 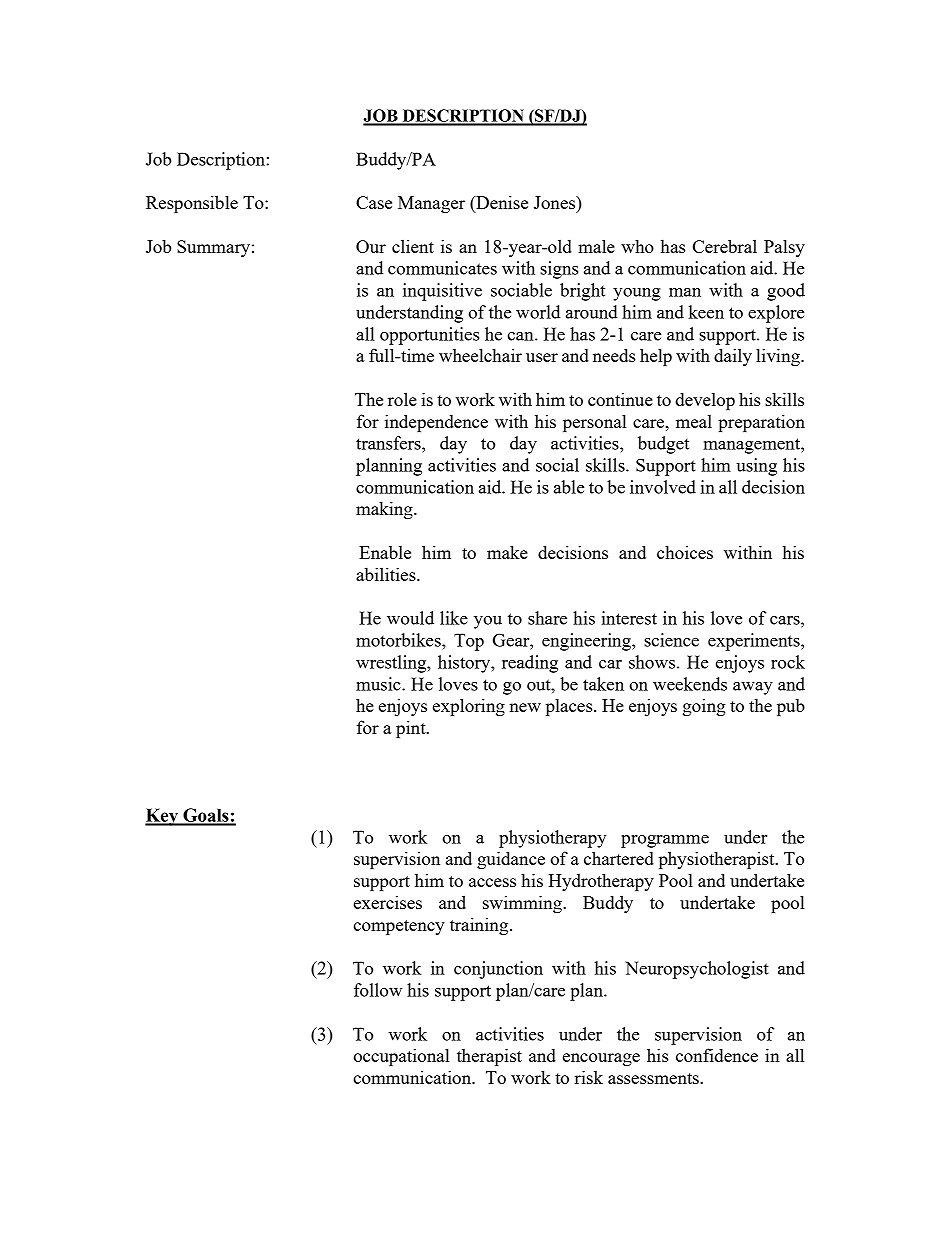 I want to click on making, so click(x=385, y=510).
